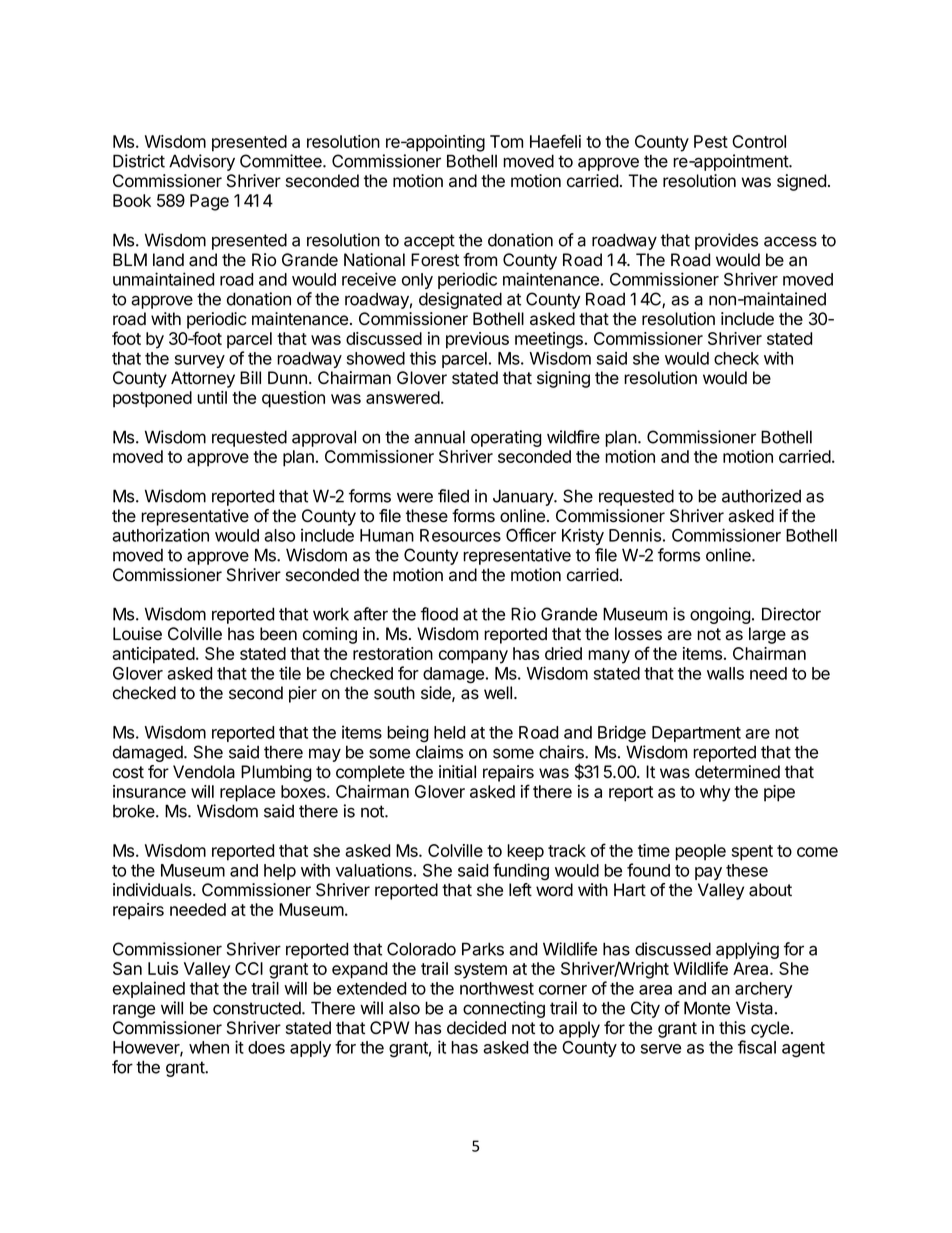  I want to click on been, so click(278, 634).
